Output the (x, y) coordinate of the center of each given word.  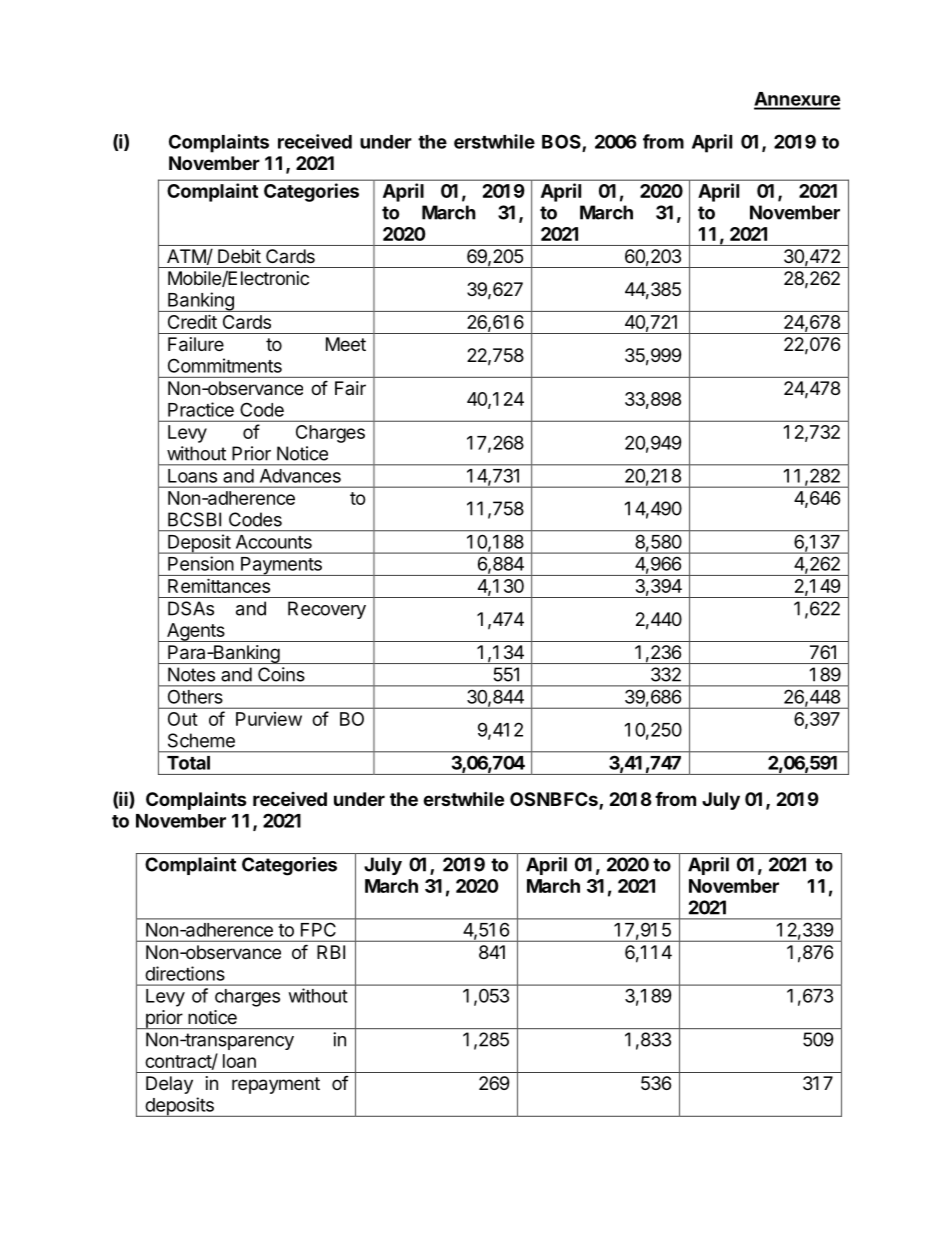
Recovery (327, 610)
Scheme (201, 740)
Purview (269, 719)
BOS (562, 142)
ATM (186, 256)
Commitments (225, 365)
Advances (300, 476)
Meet (346, 344)
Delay (169, 1085)
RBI (331, 952)
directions (185, 973)
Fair (350, 388)
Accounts (274, 542)
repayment (276, 1085)
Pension (201, 563)
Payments (281, 566)
